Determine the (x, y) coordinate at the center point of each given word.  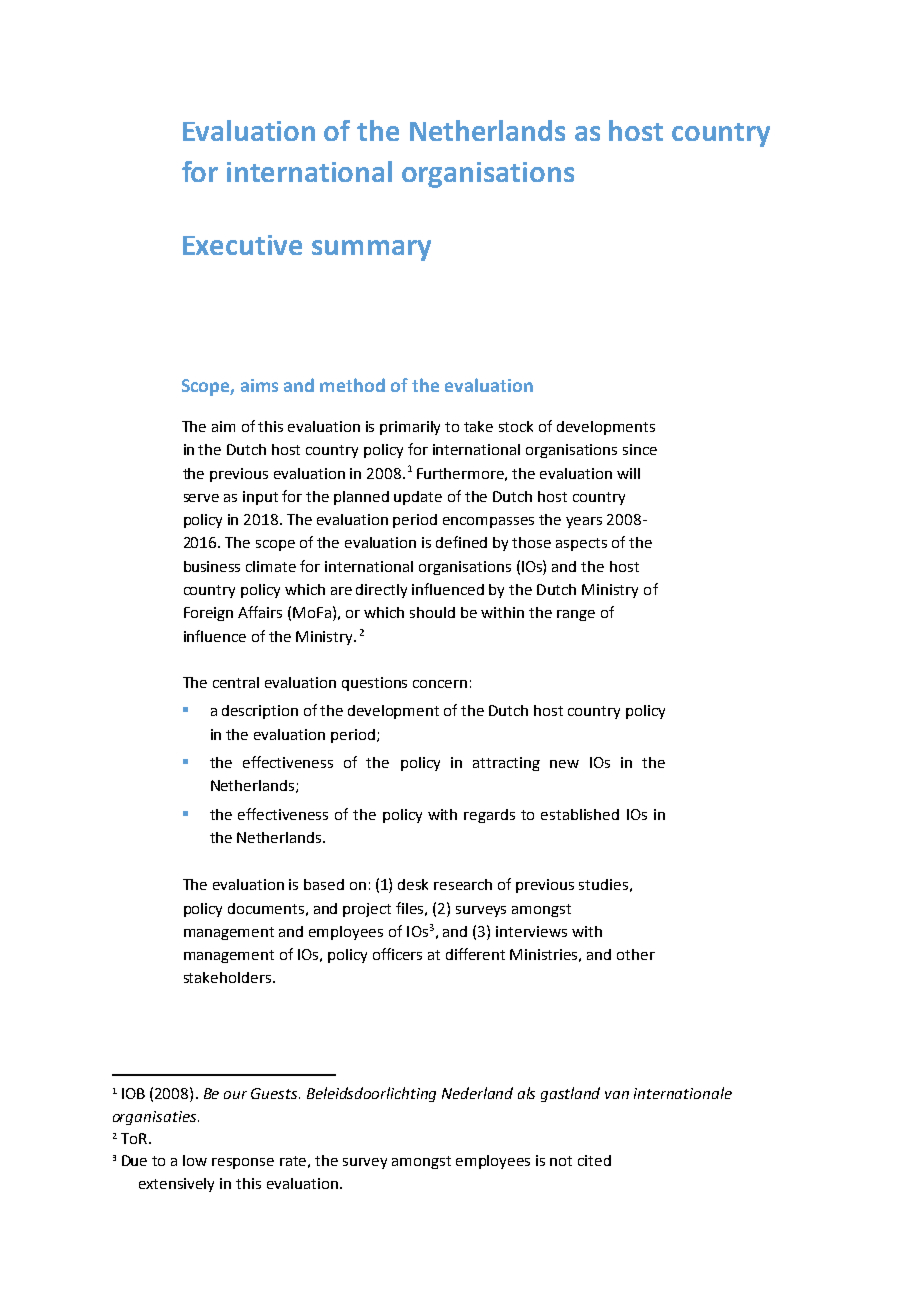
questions (374, 684)
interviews (531, 931)
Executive (242, 245)
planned (361, 498)
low (195, 1160)
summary (371, 250)
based (324, 884)
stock (516, 426)
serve (201, 498)
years (584, 522)
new (564, 764)
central (236, 682)
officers (397, 954)
